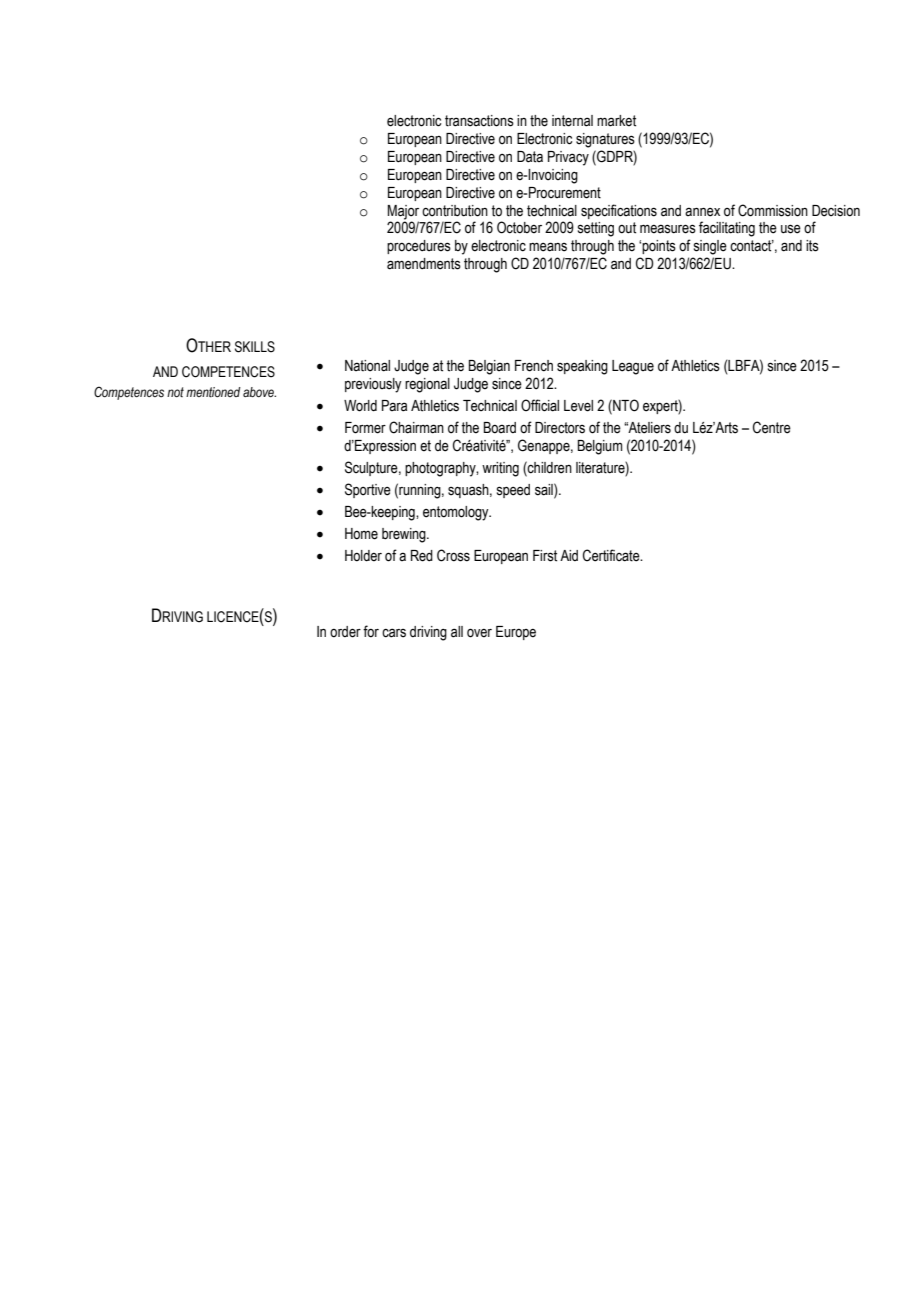 The width and height of the screenshot is (924, 1308). I want to click on order, so click(345, 632).
